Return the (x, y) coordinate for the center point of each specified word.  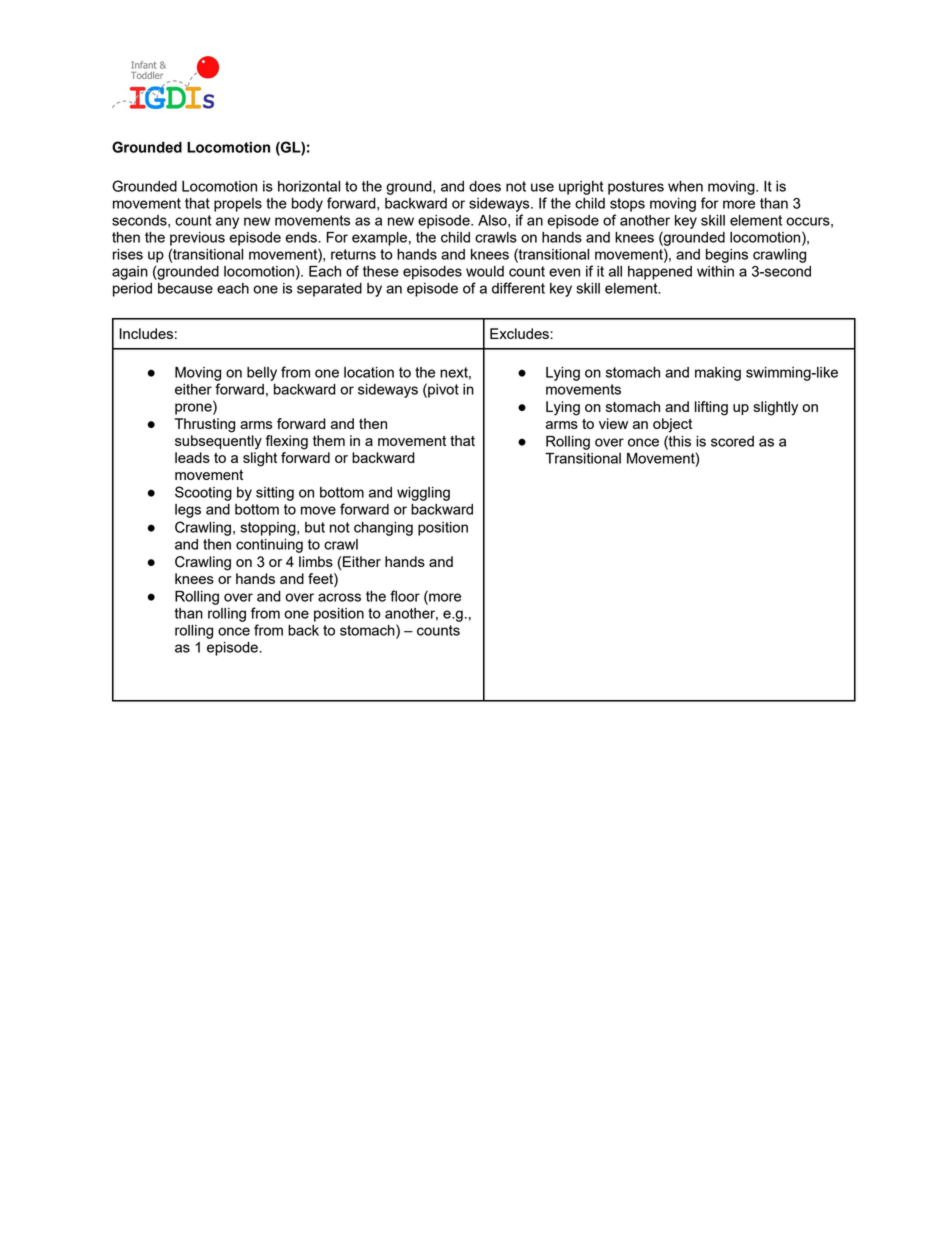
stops (627, 205)
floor (405, 596)
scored (732, 441)
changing (383, 529)
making (718, 374)
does (485, 186)
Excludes (520, 333)
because (185, 288)
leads (192, 457)
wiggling (423, 494)
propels (238, 205)
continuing (269, 546)
